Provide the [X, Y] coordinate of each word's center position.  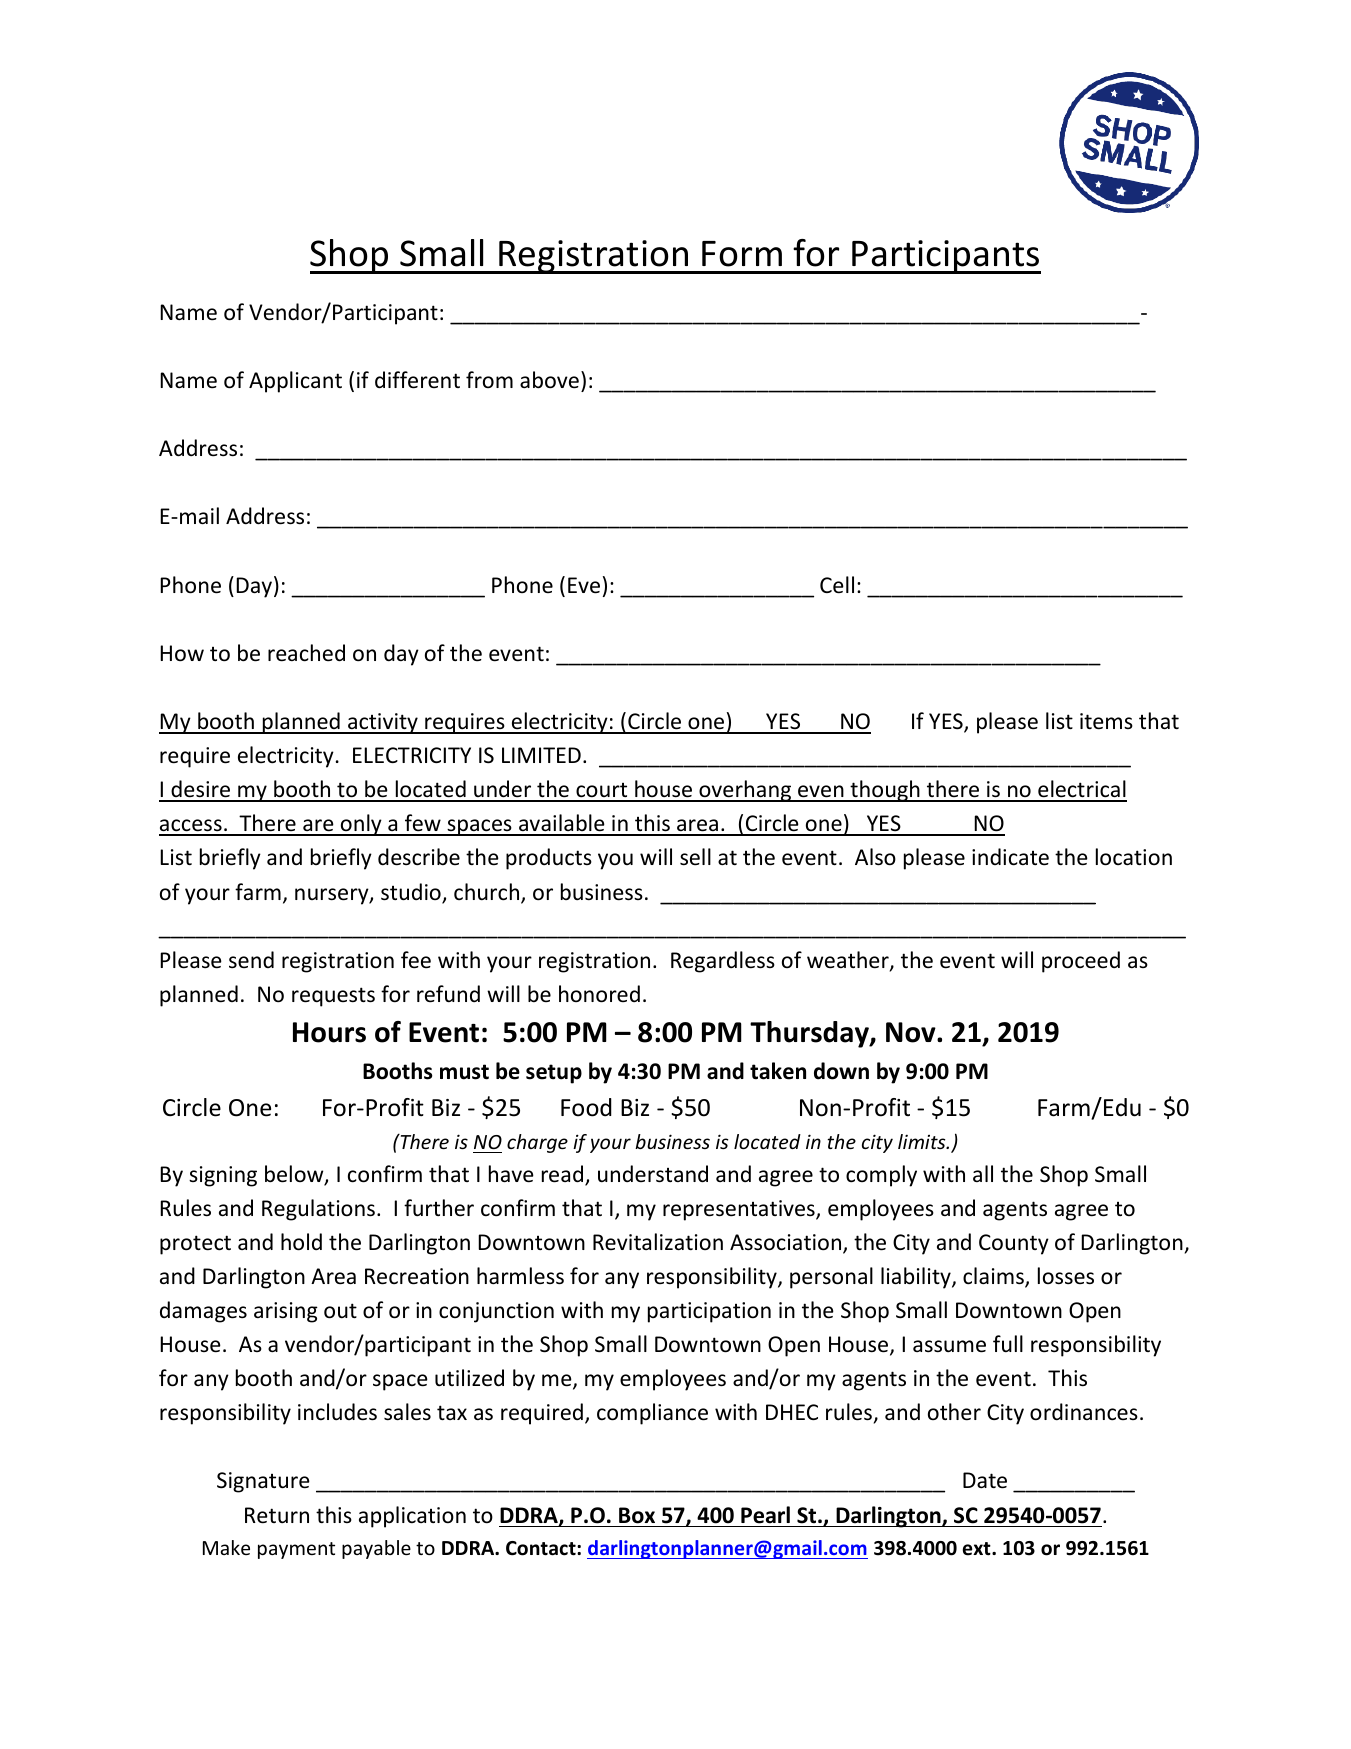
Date [985, 1480]
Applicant [295, 382]
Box [637, 1515]
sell [695, 857]
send [251, 959]
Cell [837, 585]
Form [742, 254]
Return [277, 1515]
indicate [1010, 857]
